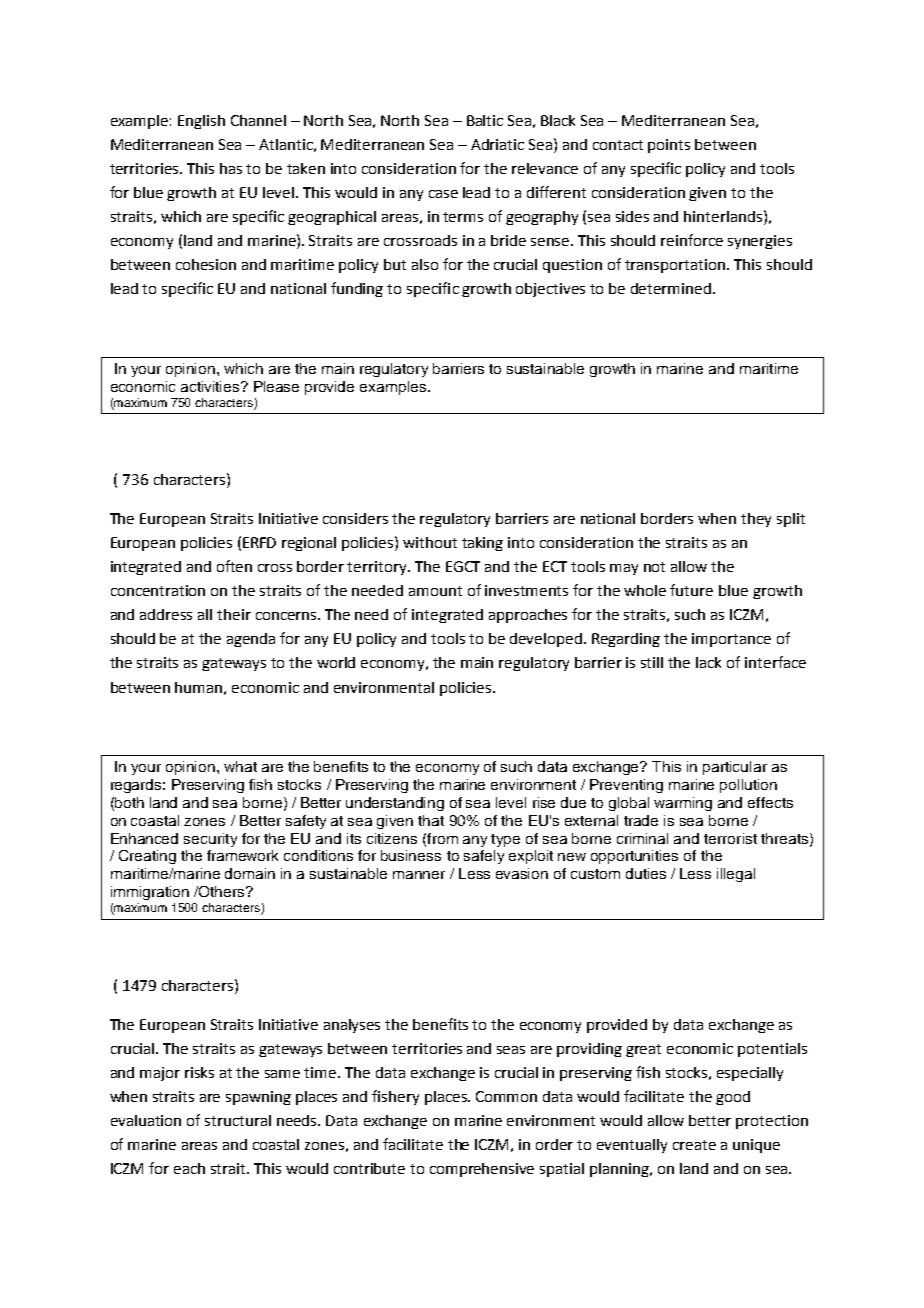 This screenshot has height=1308, width=924. Describe the element at coordinates (694, 1145) in the screenshot. I see `create` at that location.
